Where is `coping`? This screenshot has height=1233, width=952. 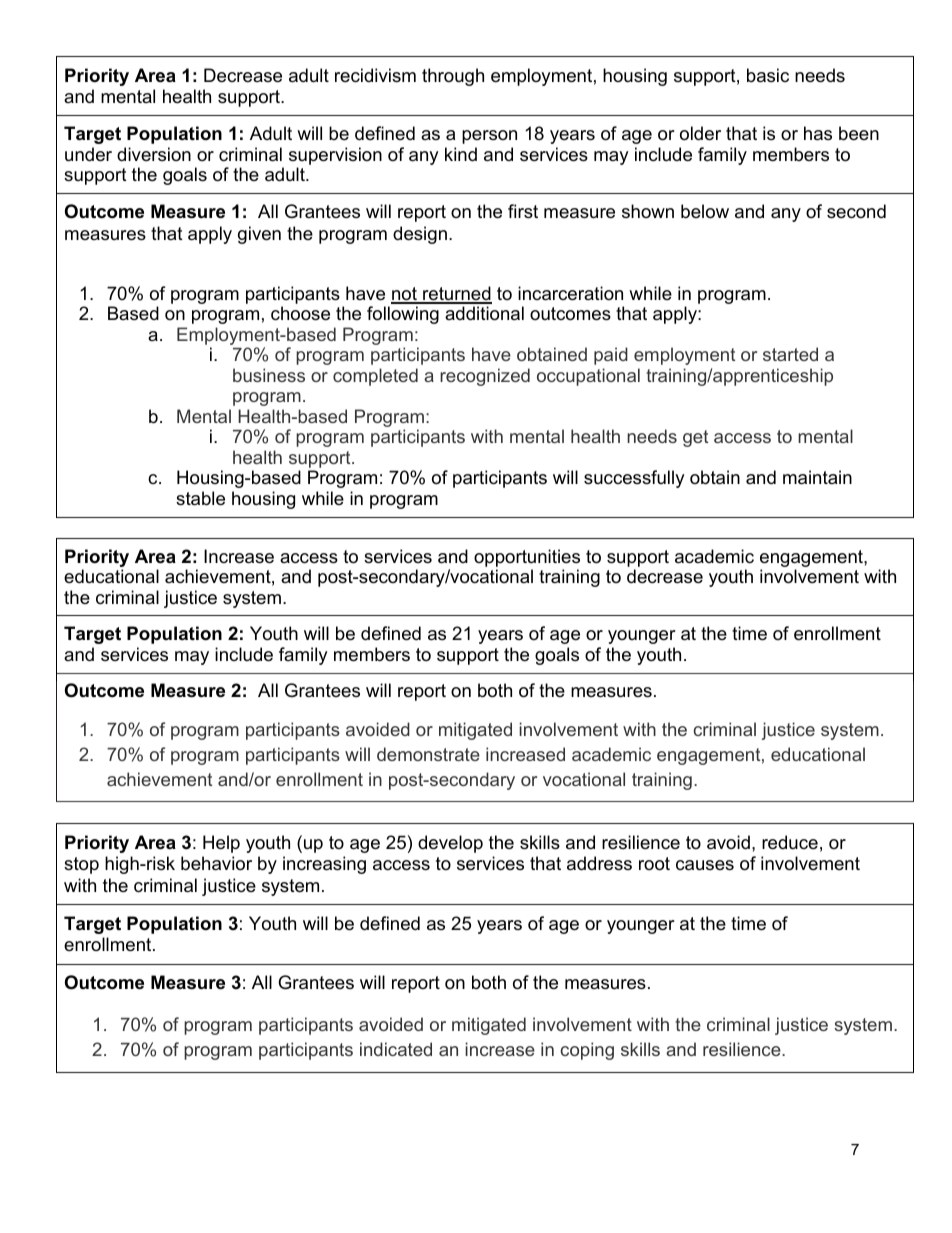 coping is located at coordinates (587, 1051).
